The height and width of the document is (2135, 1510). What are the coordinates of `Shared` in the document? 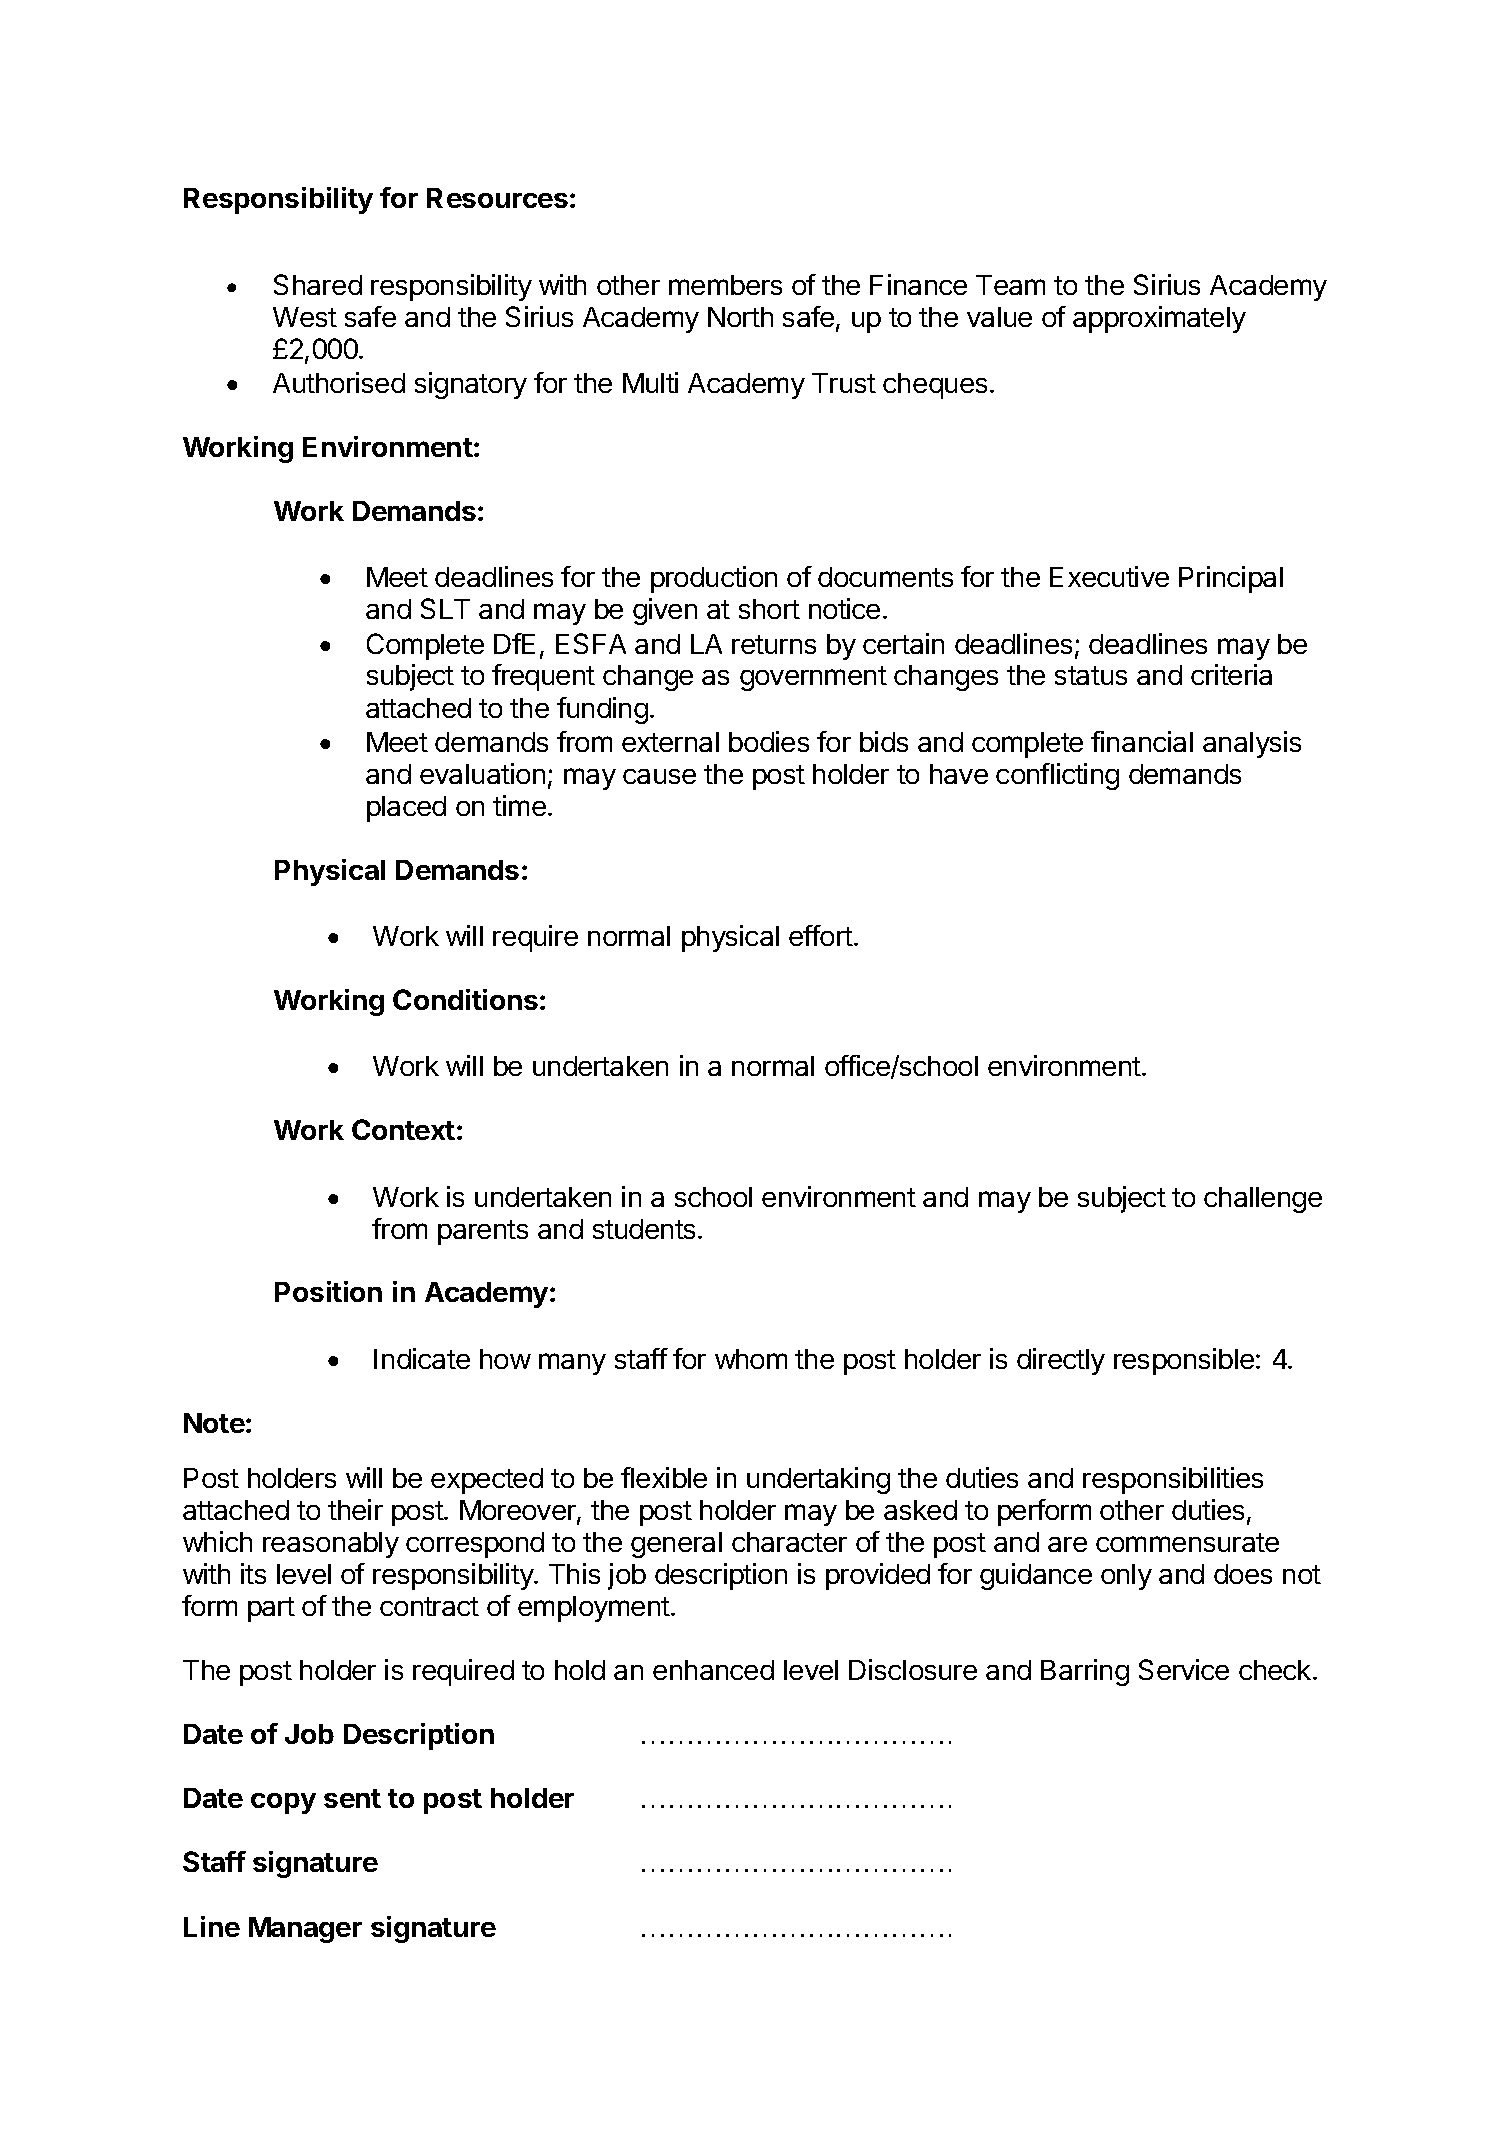 It's located at (318, 284).
